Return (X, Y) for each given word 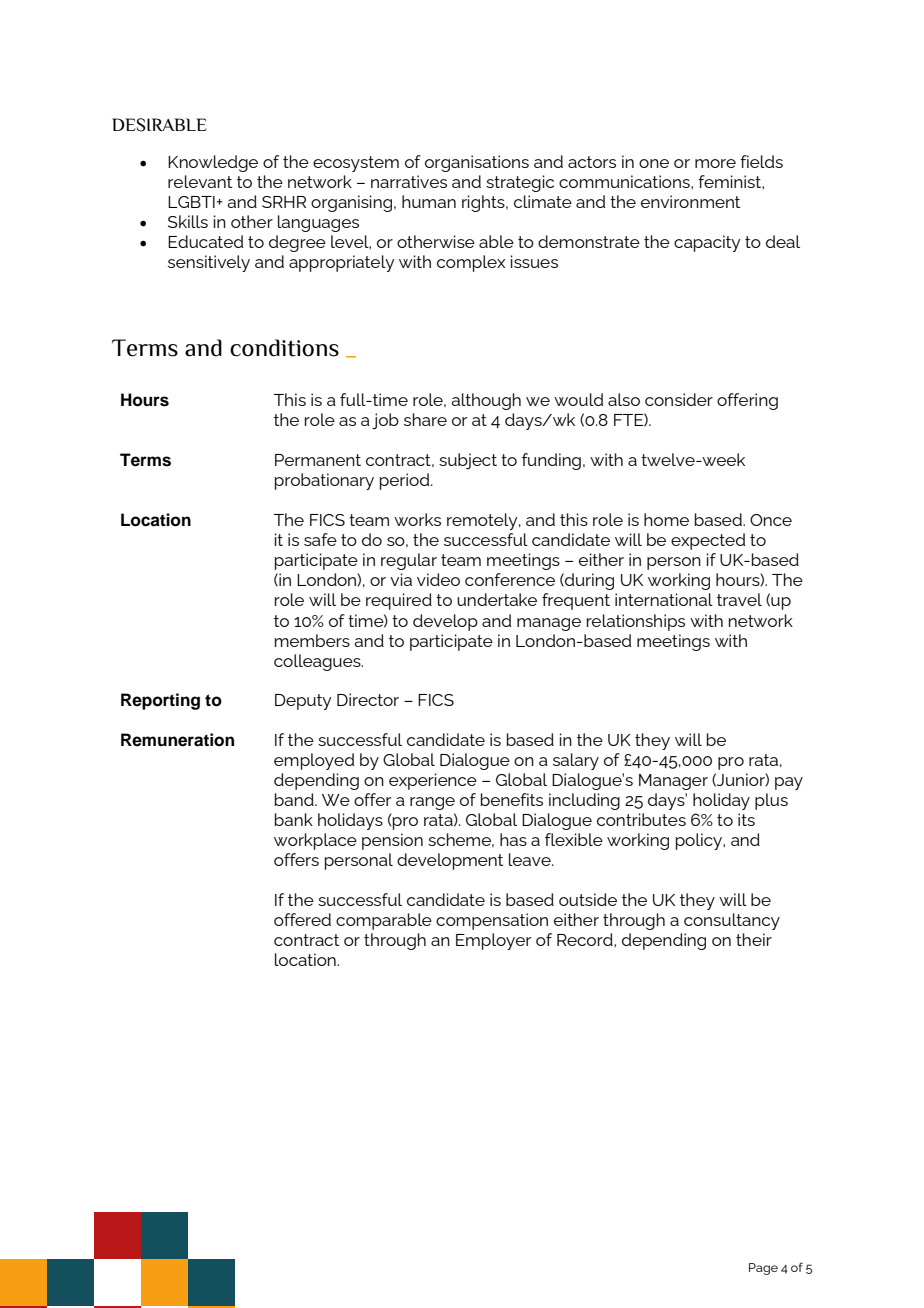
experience (433, 781)
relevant (200, 181)
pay (789, 783)
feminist (730, 181)
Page (763, 1269)
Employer (493, 941)
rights (484, 203)
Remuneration (177, 740)
